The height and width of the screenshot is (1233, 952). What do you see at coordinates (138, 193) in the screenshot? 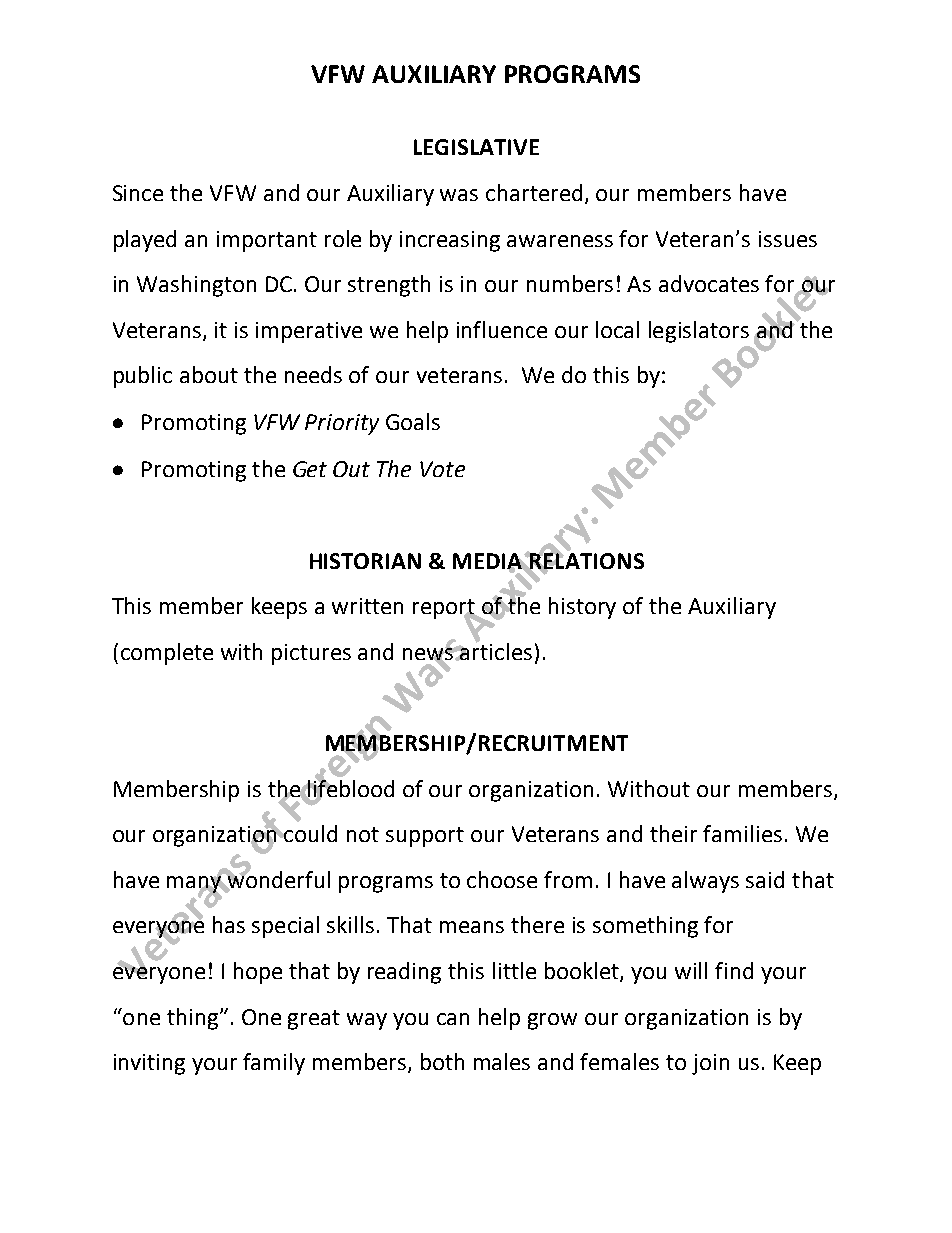
I see `Since` at bounding box center [138, 193].
